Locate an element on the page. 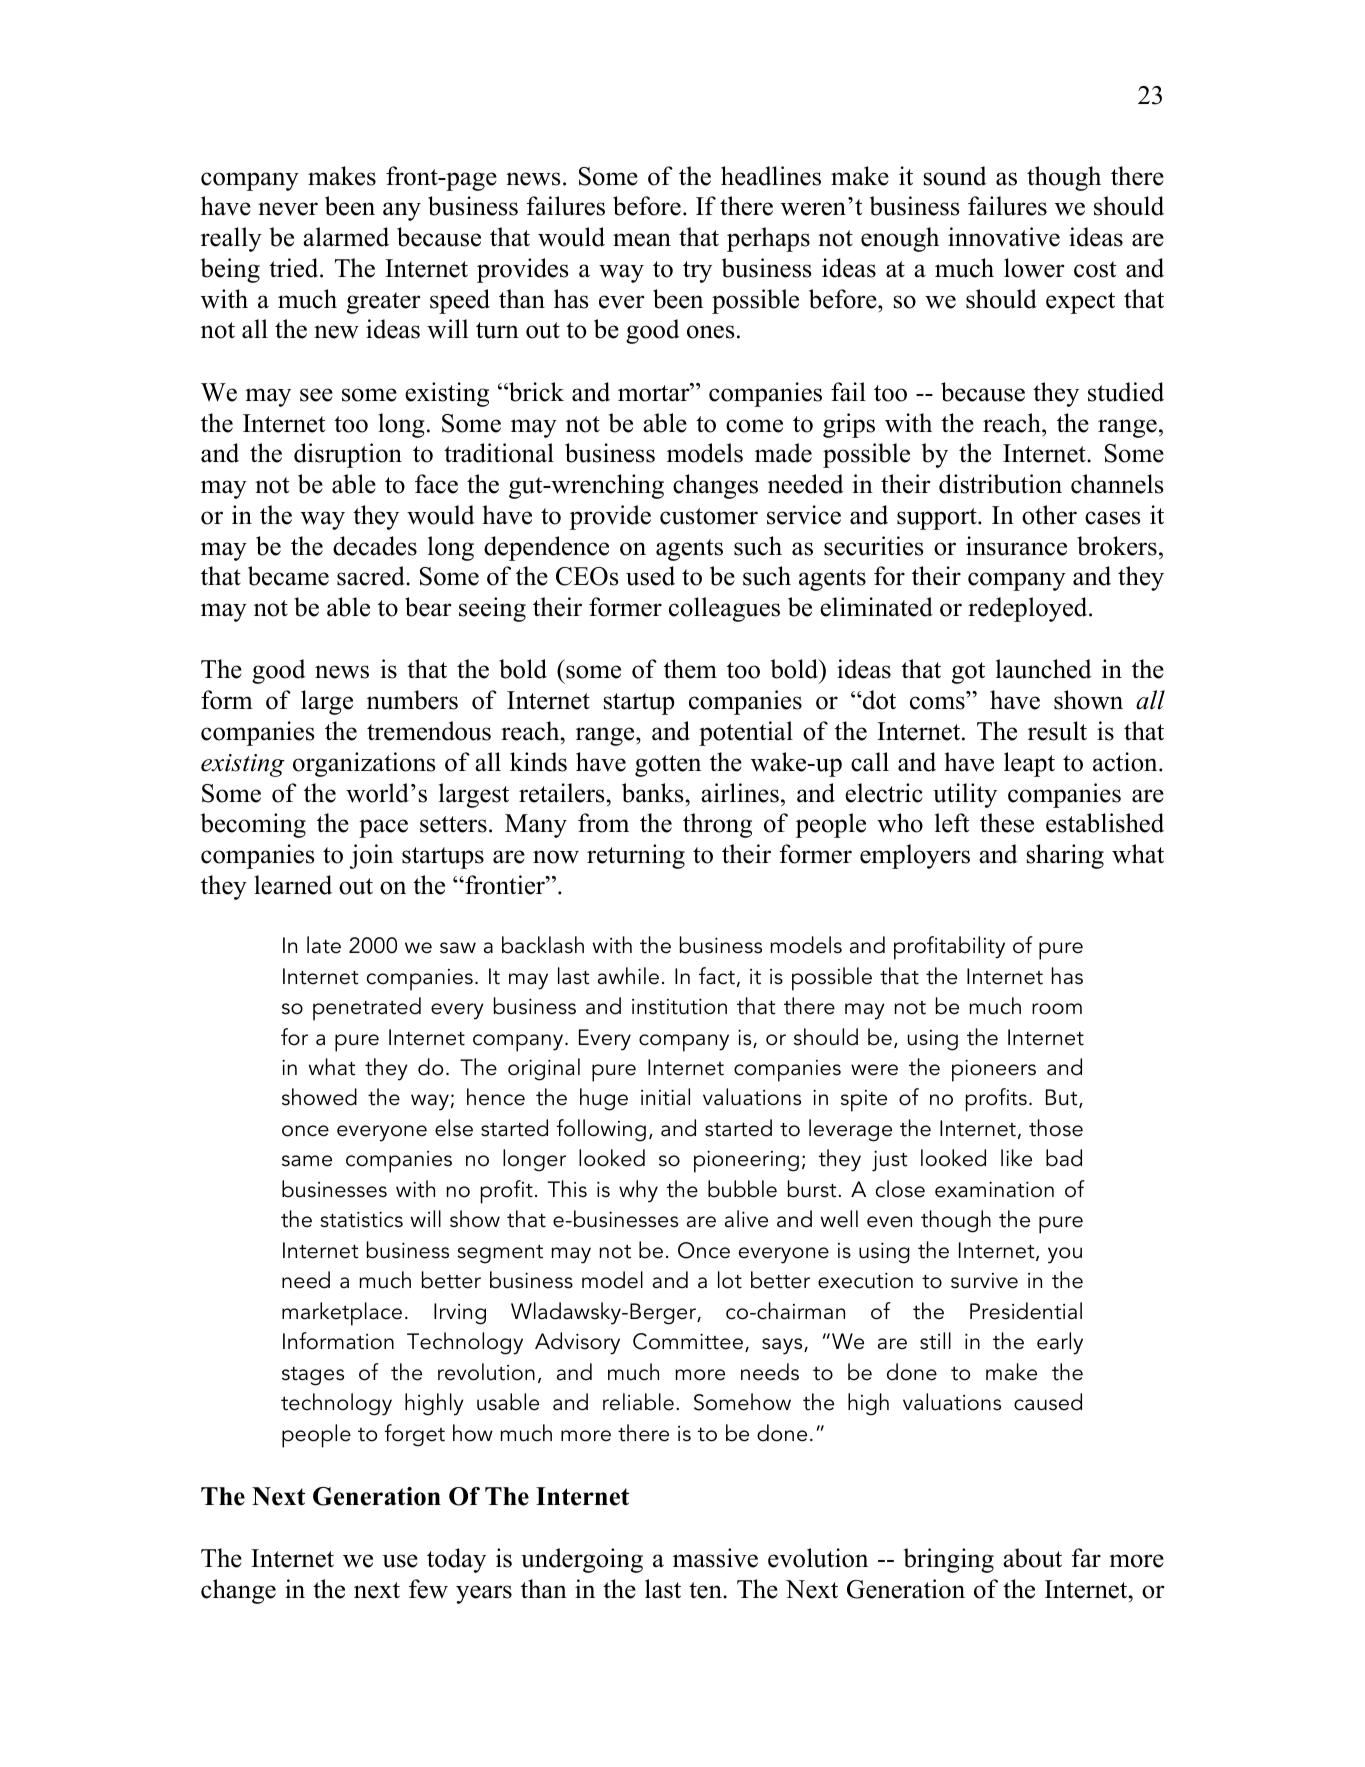  mean is located at coordinates (642, 240).
